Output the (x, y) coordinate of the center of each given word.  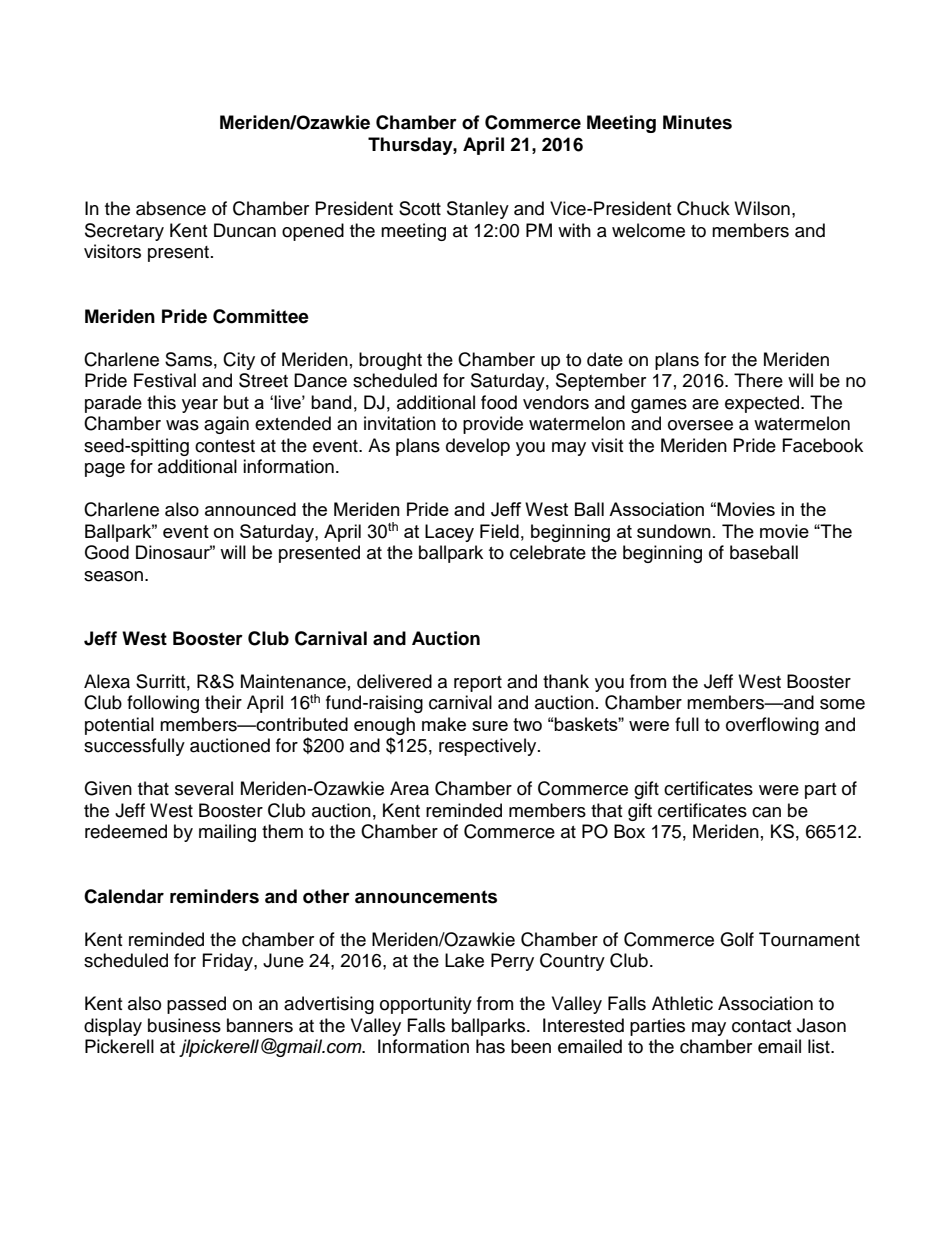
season (113, 576)
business (184, 1025)
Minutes (697, 122)
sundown (674, 531)
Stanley (478, 210)
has (490, 1046)
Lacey (449, 533)
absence (171, 208)
